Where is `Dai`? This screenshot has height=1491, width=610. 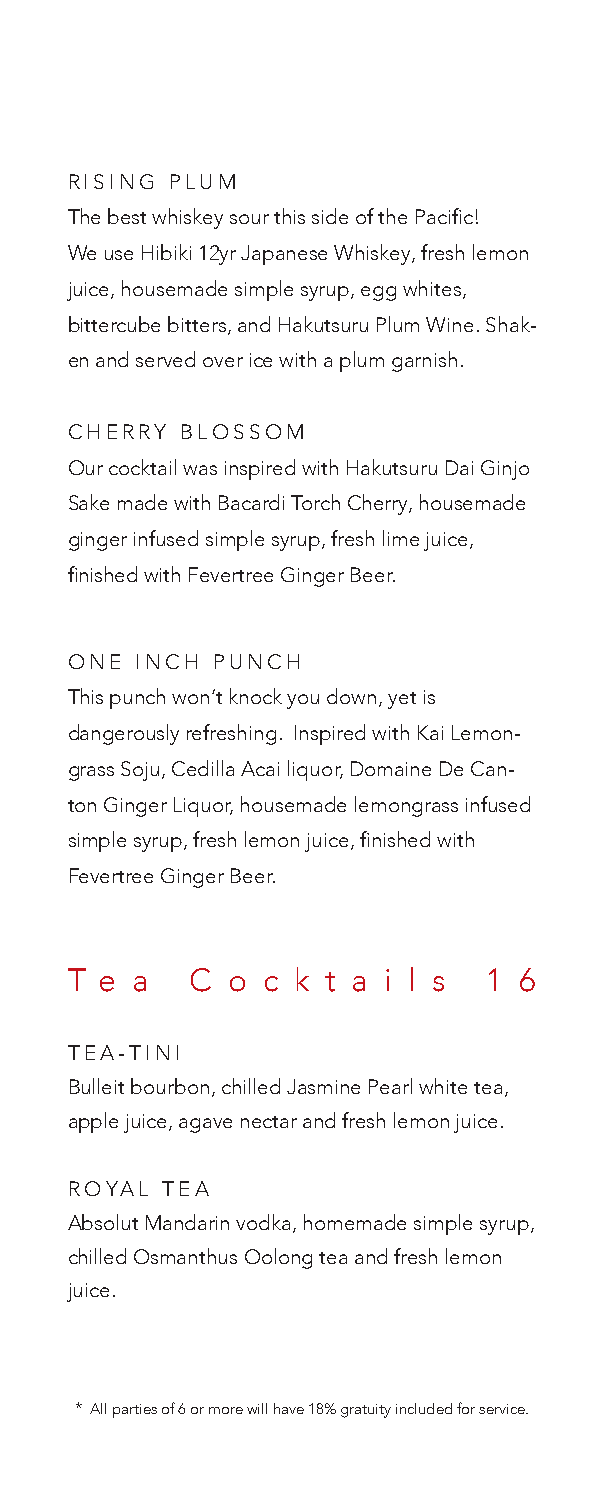
Dai is located at coordinates (459, 467).
